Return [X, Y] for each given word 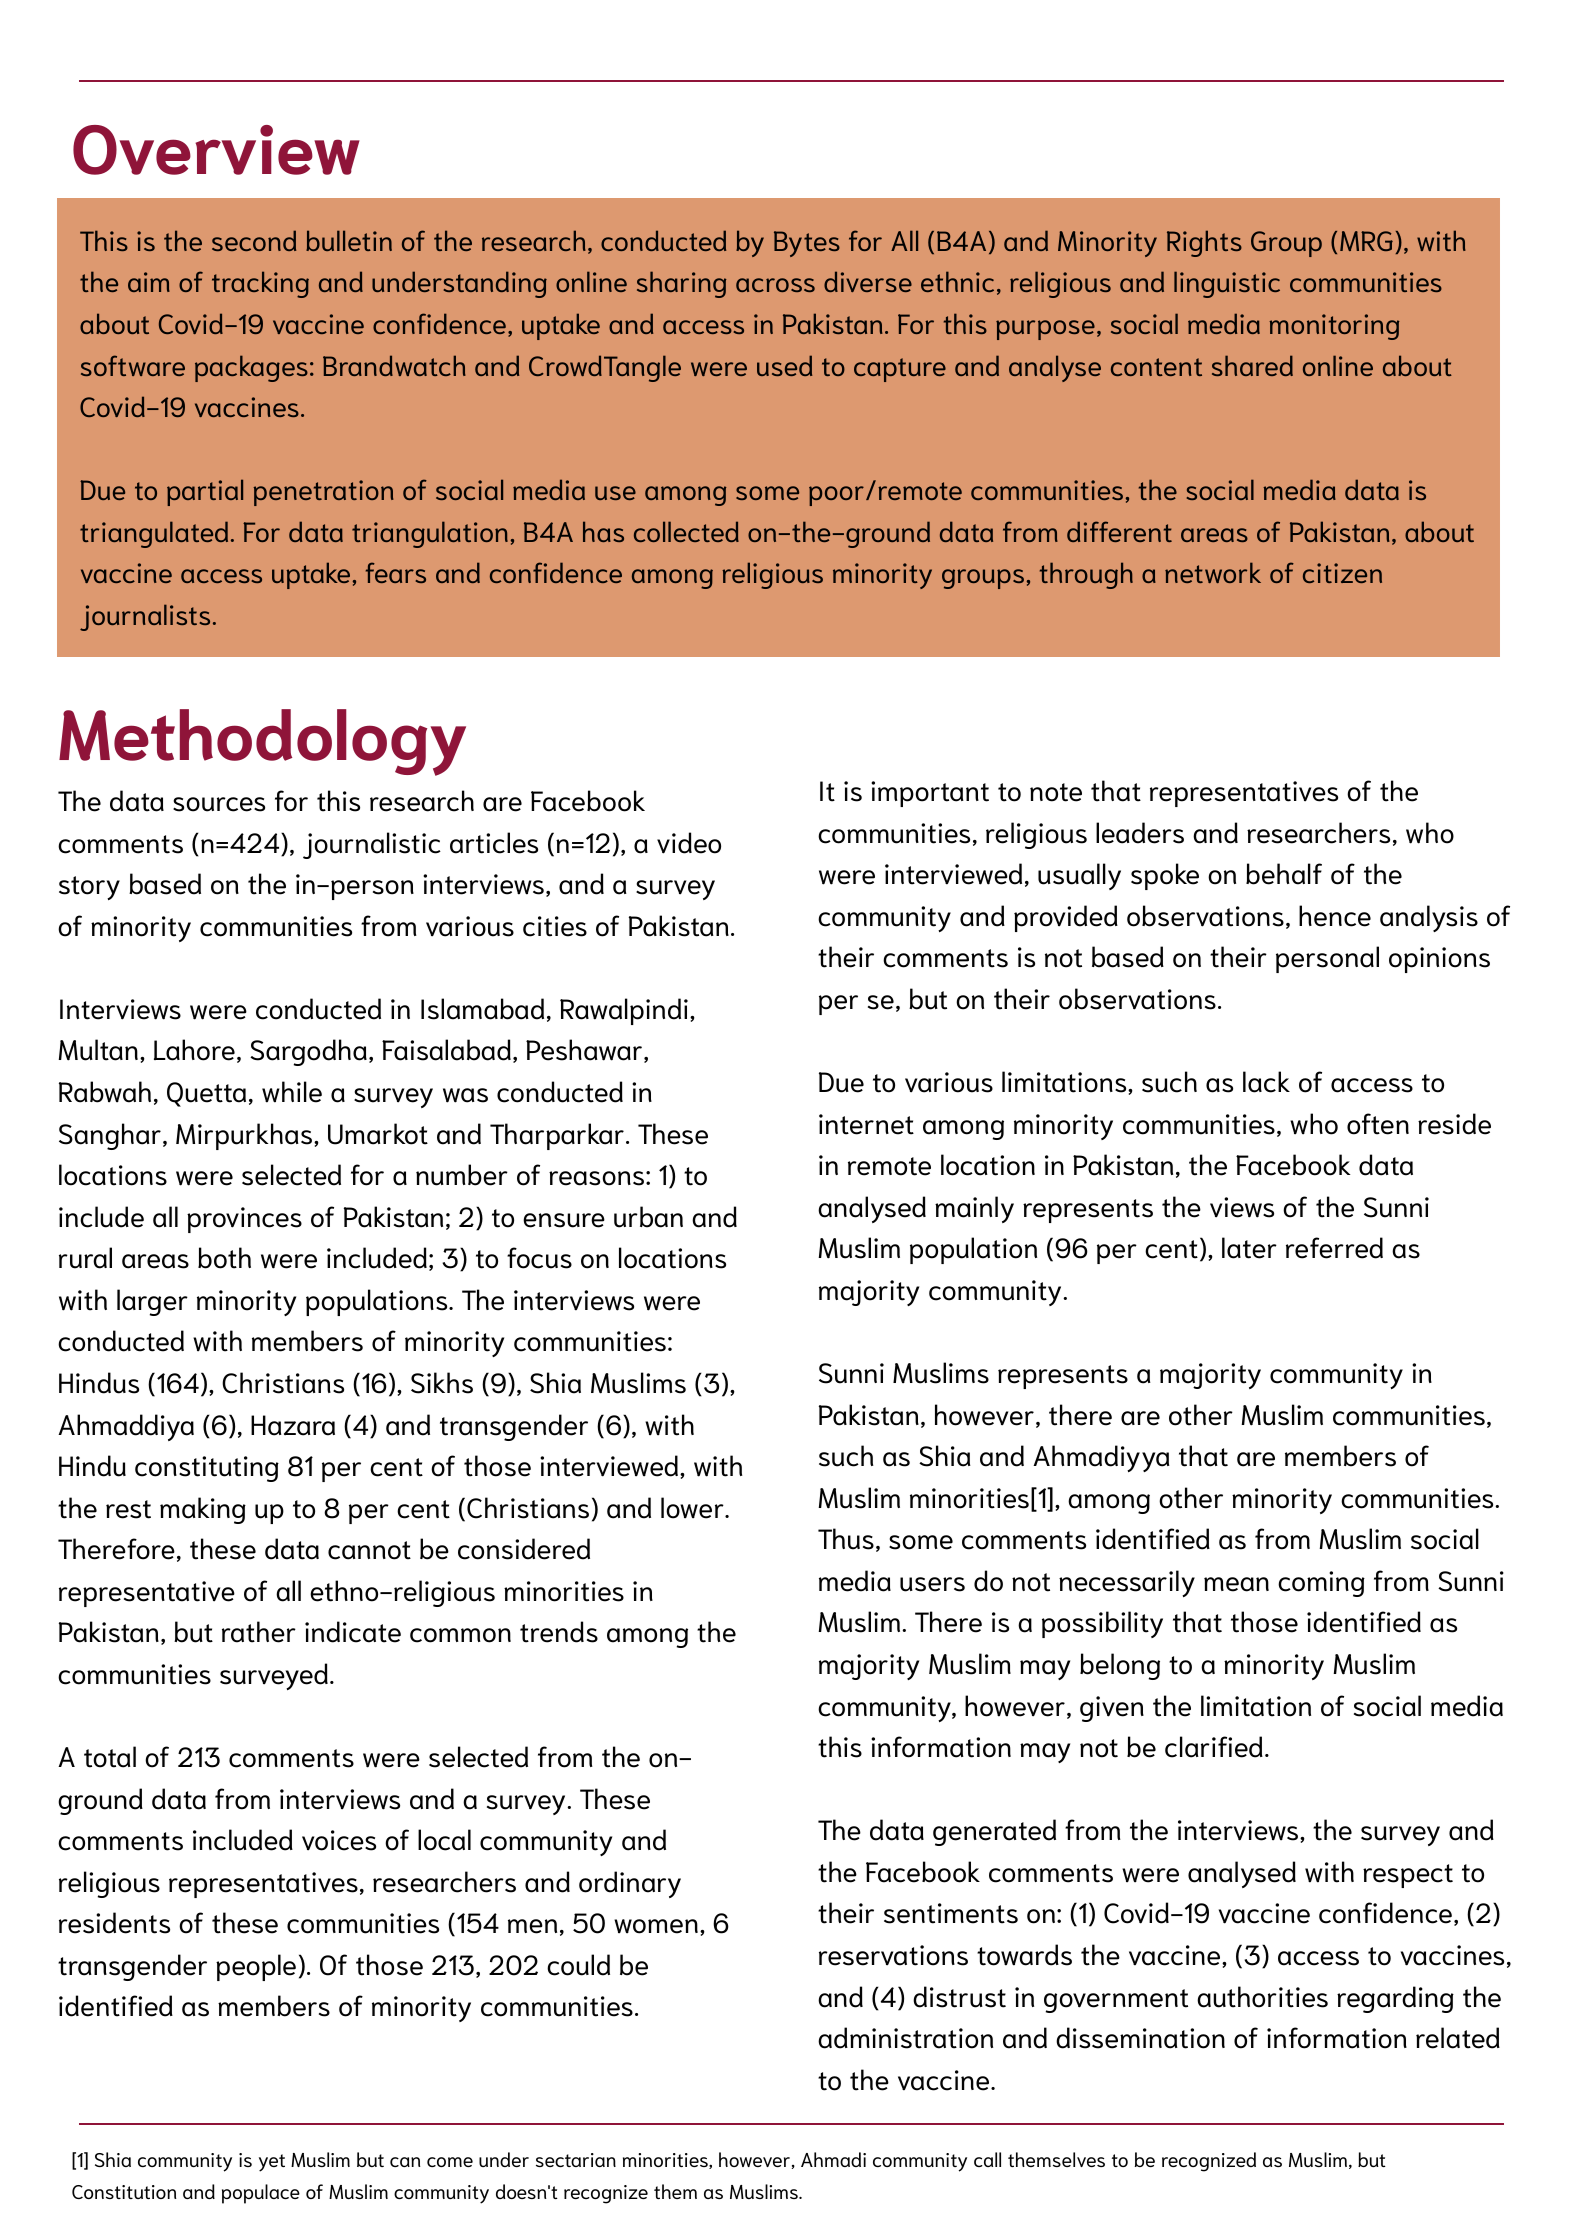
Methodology [262, 742]
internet [866, 1124]
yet [272, 2163]
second [254, 240]
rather [259, 1632]
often [1378, 1124]
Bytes [807, 244]
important [930, 794]
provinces [244, 1220]
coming [1321, 1584]
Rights [1204, 243]
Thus [846, 1539]
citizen [1342, 573]
